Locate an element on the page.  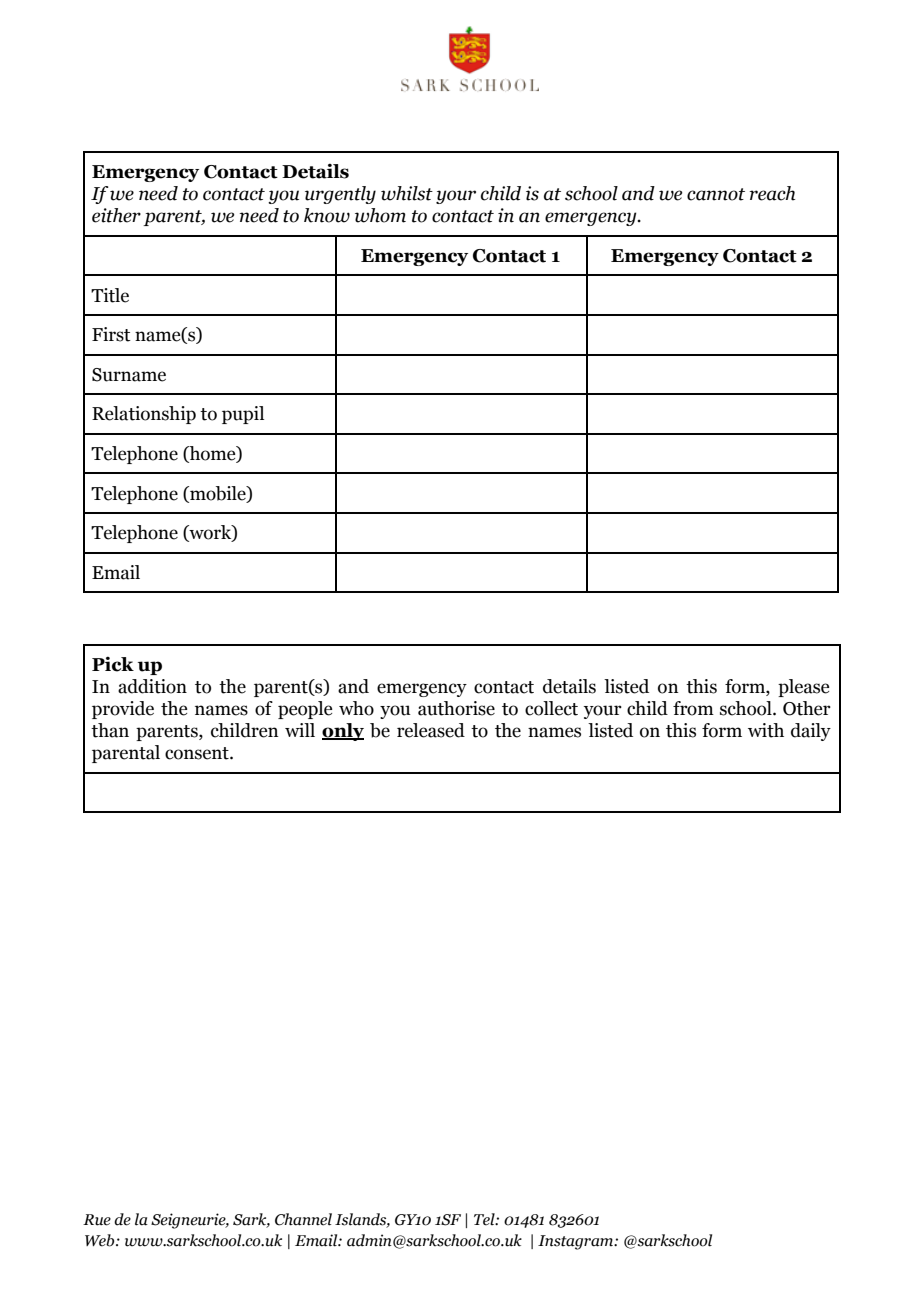
Rue is located at coordinates (97, 1220).
